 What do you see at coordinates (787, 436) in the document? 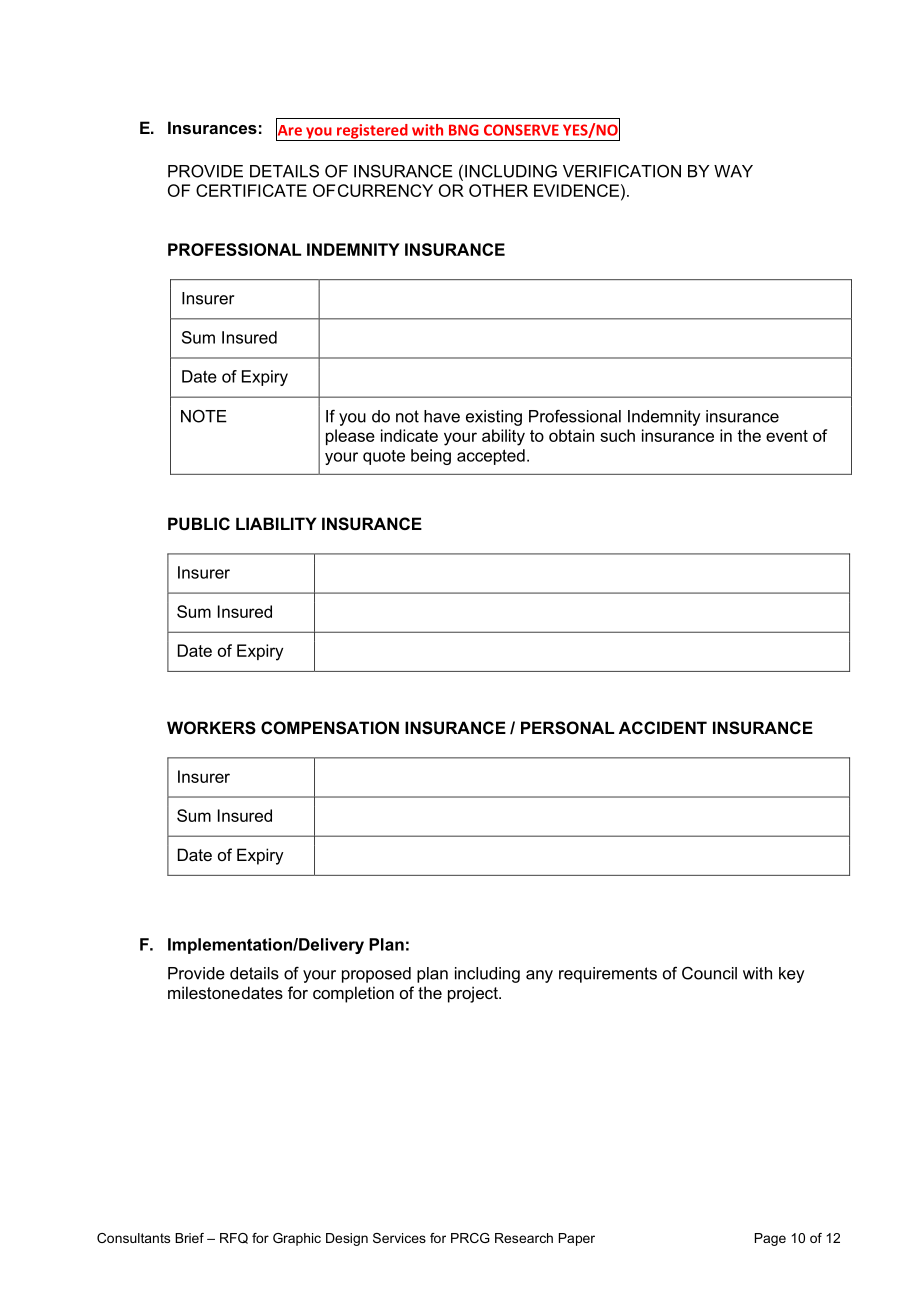
I see `event` at bounding box center [787, 436].
